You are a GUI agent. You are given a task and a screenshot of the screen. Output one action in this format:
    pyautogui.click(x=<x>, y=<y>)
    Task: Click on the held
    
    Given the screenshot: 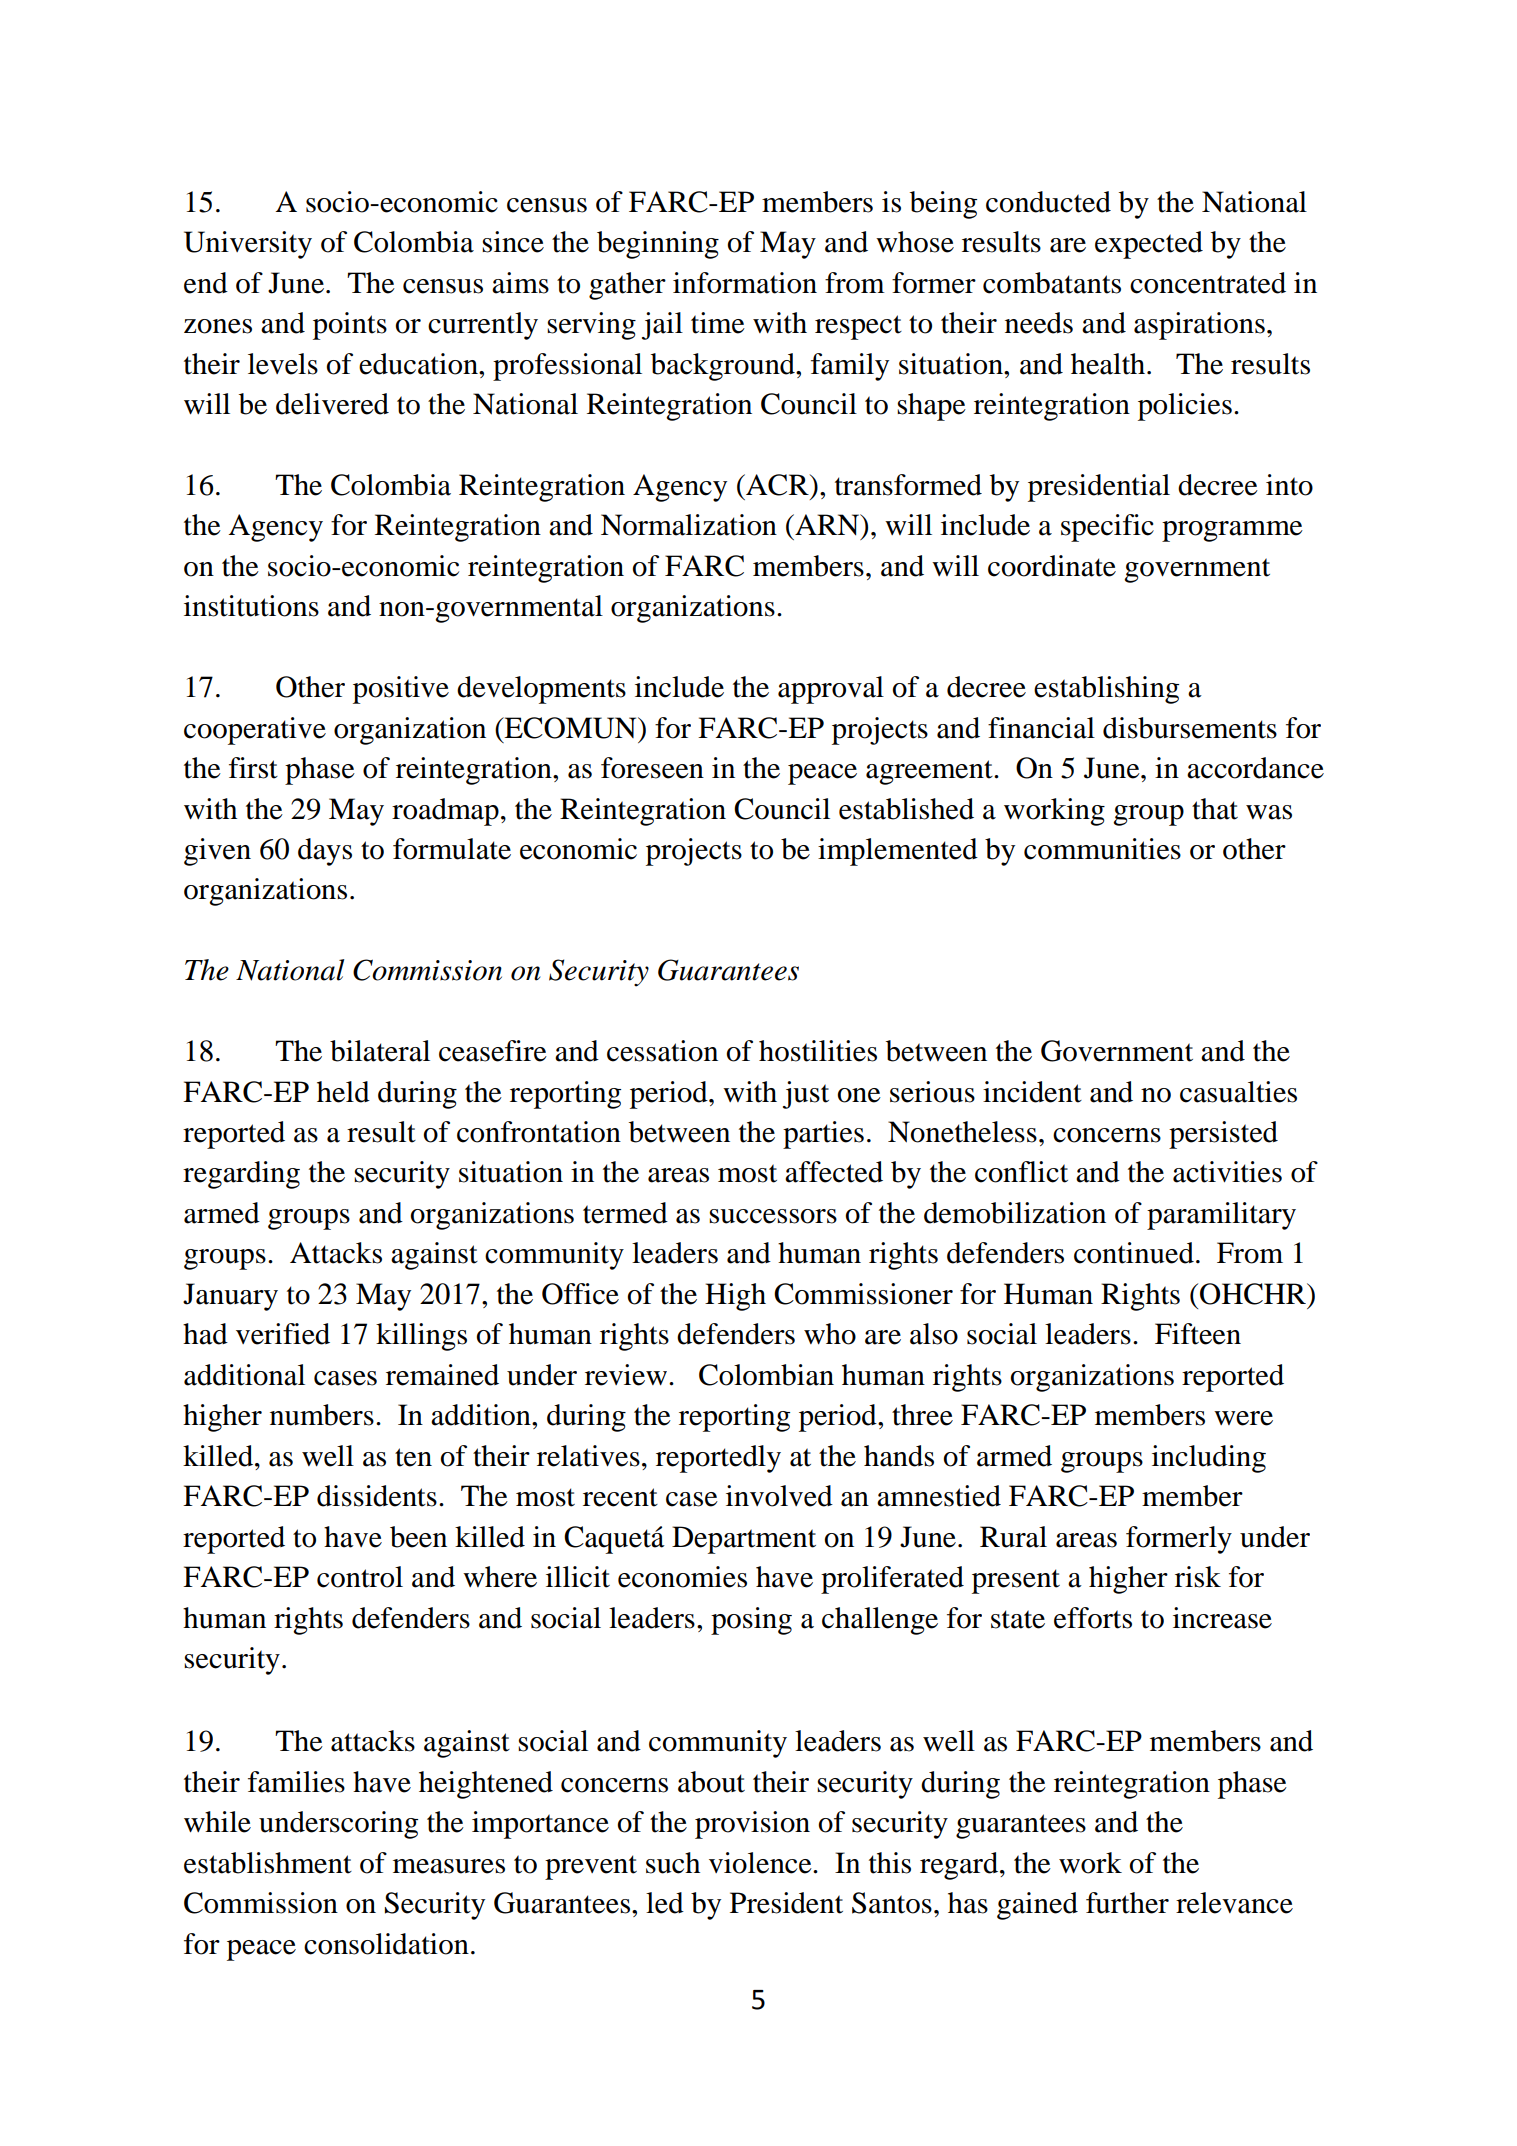 What is the action you would take?
    pyautogui.click(x=343, y=1092)
